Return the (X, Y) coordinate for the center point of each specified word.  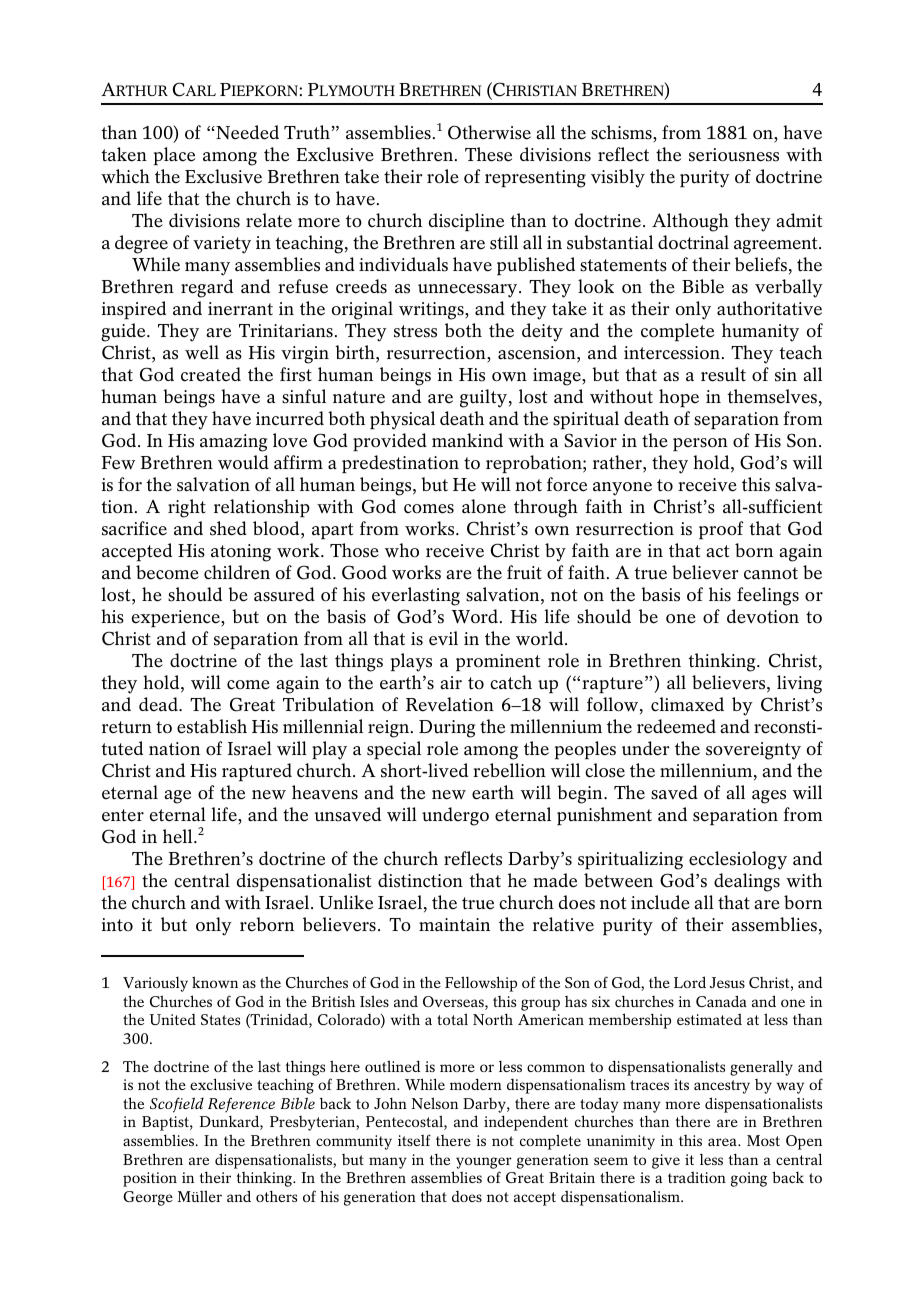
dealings (747, 882)
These (488, 154)
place (174, 156)
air (451, 683)
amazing (234, 443)
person (700, 444)
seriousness (734, 155)
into (117, 925)
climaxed (687, 704)
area (723, 1142)
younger (484, 1163)
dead (159, 704)
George (148, 1198)
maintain (454, 925)
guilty (483, 398)
